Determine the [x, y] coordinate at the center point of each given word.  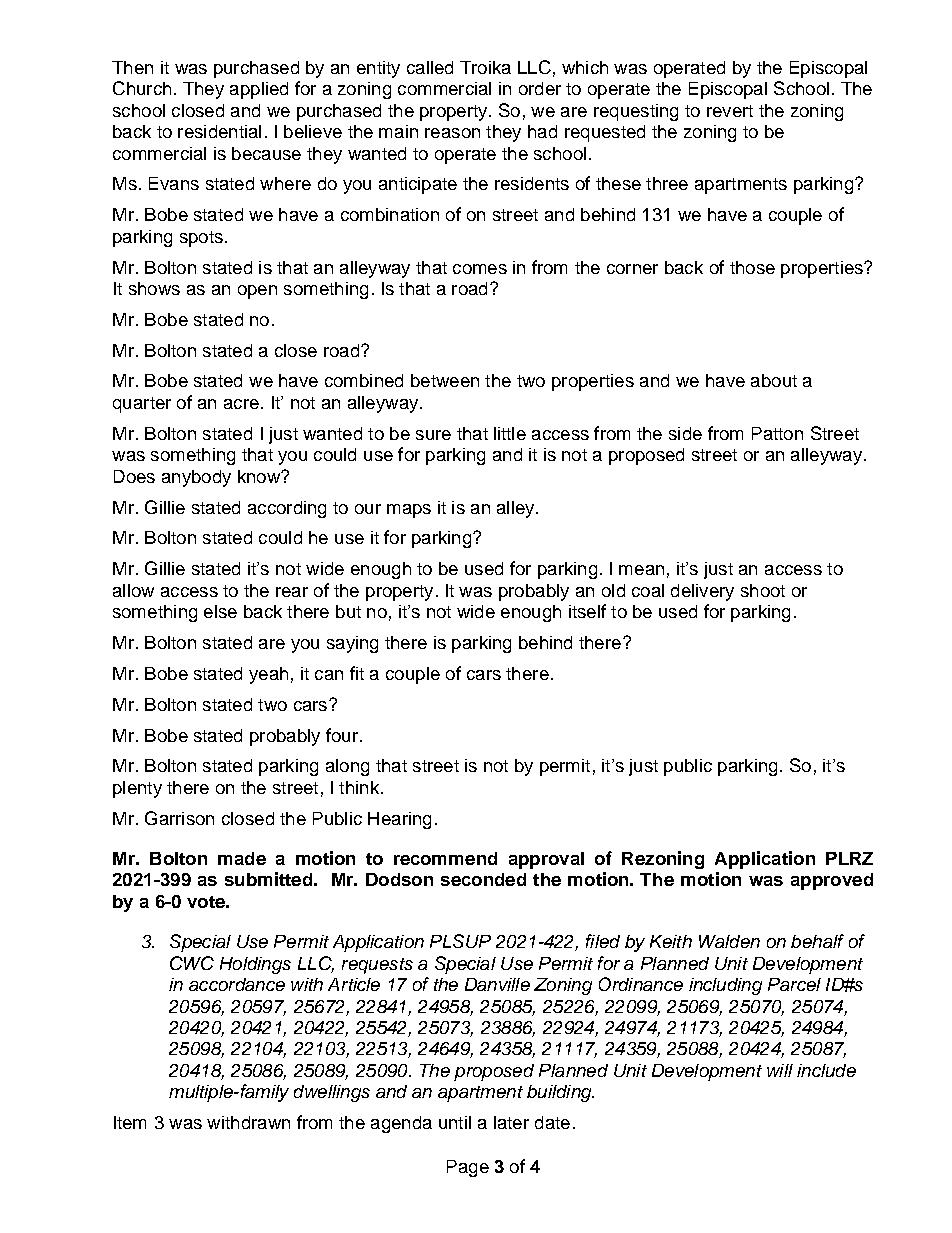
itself [587, 611]
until [455, 1122]
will [780, 1070]
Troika [485, 67]
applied [259, 90]
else [220, 611]
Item [130, 1122]
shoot [763, 590]
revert [730, 111]
